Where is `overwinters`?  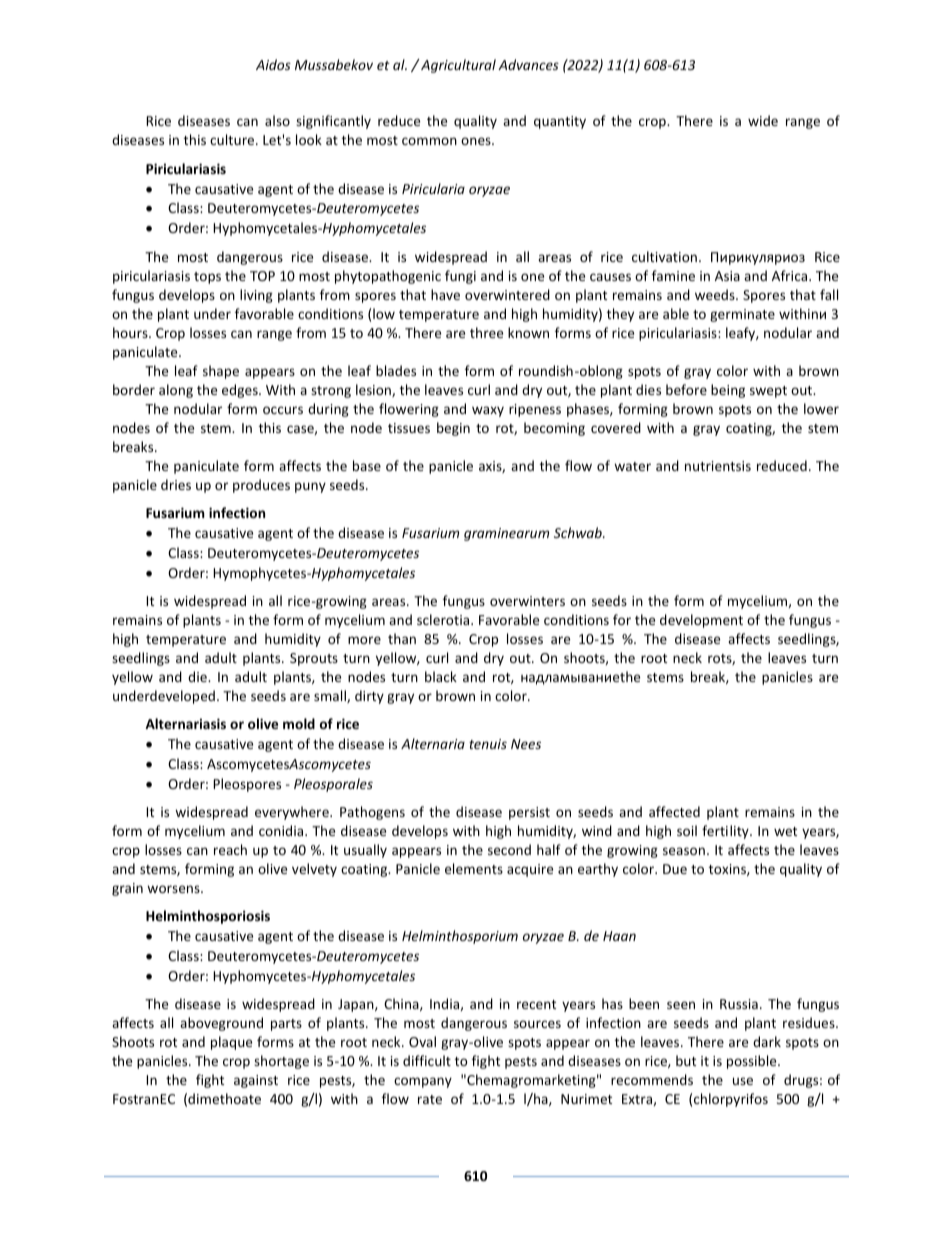 overwinters is located at coordinates (527, 601).
